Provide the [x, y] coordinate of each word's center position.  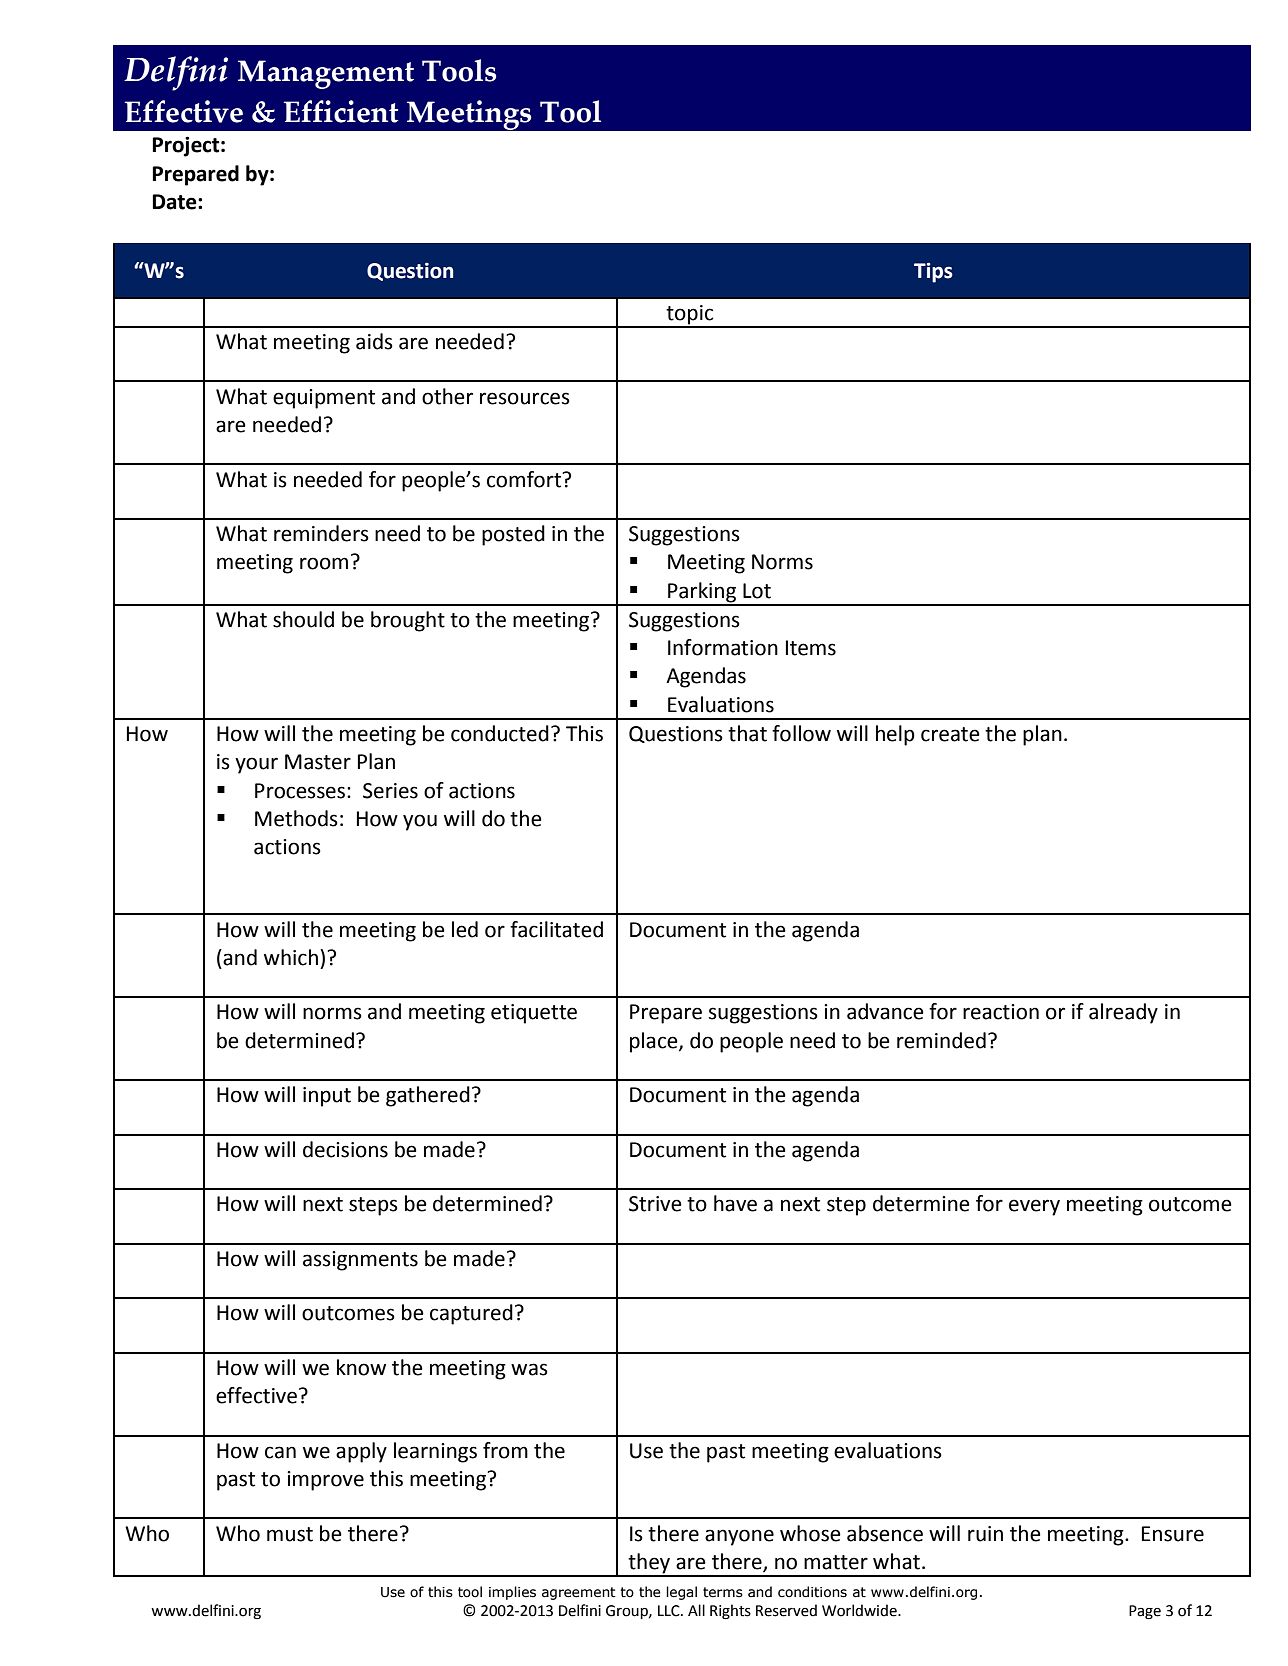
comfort [525, 479]
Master [318, 762]
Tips [933, 272]
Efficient [341, 111]
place [655, 1042]
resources [525, 398]
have [735, 1203]
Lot [757, 591]
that [747, 733]
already [1123, 1013]
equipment [324, 399]
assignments [360, 1261]
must [290, 1534]
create [950, 734]
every [1034, 1207]
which [291, 957]
